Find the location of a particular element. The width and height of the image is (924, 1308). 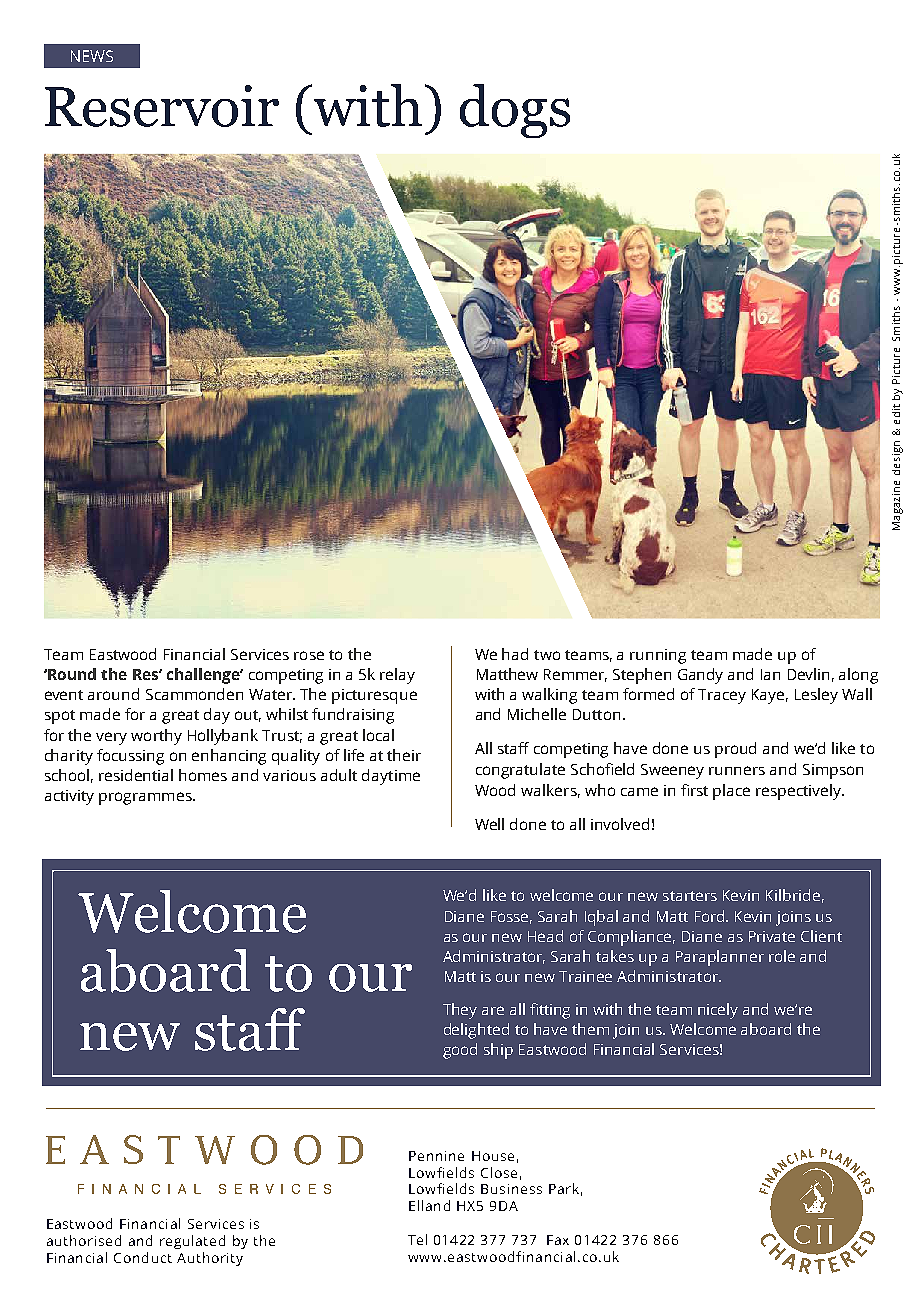

dogs is located at coordinates (515, 111).
